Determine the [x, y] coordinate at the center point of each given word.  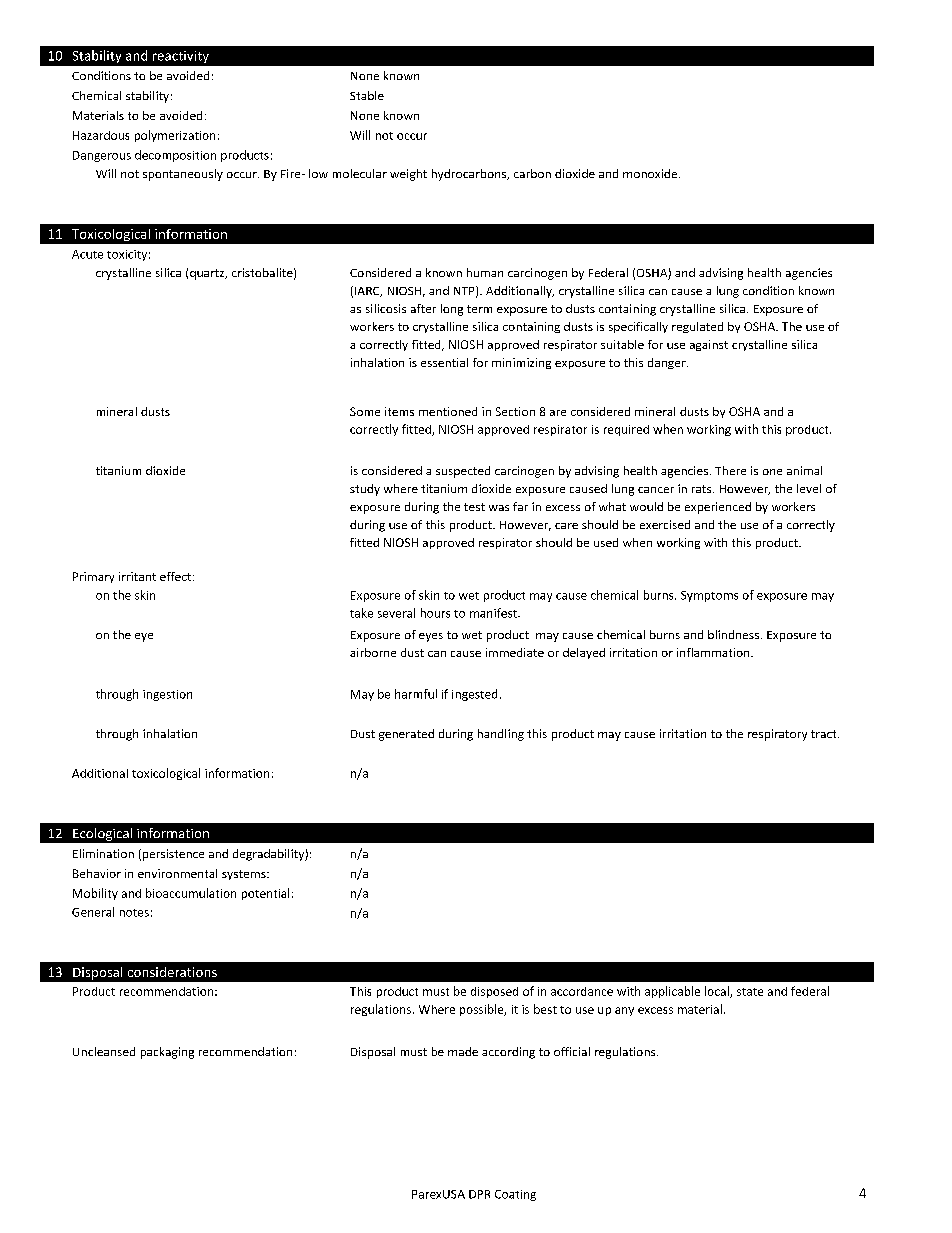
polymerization [175, 136]
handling [501, 735]
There [730, 470]
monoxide [651, 173]
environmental [177, 873]
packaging [167, 1053]
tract [825, 734]
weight [408, 175]
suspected [463, 472]
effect [177, 576]
